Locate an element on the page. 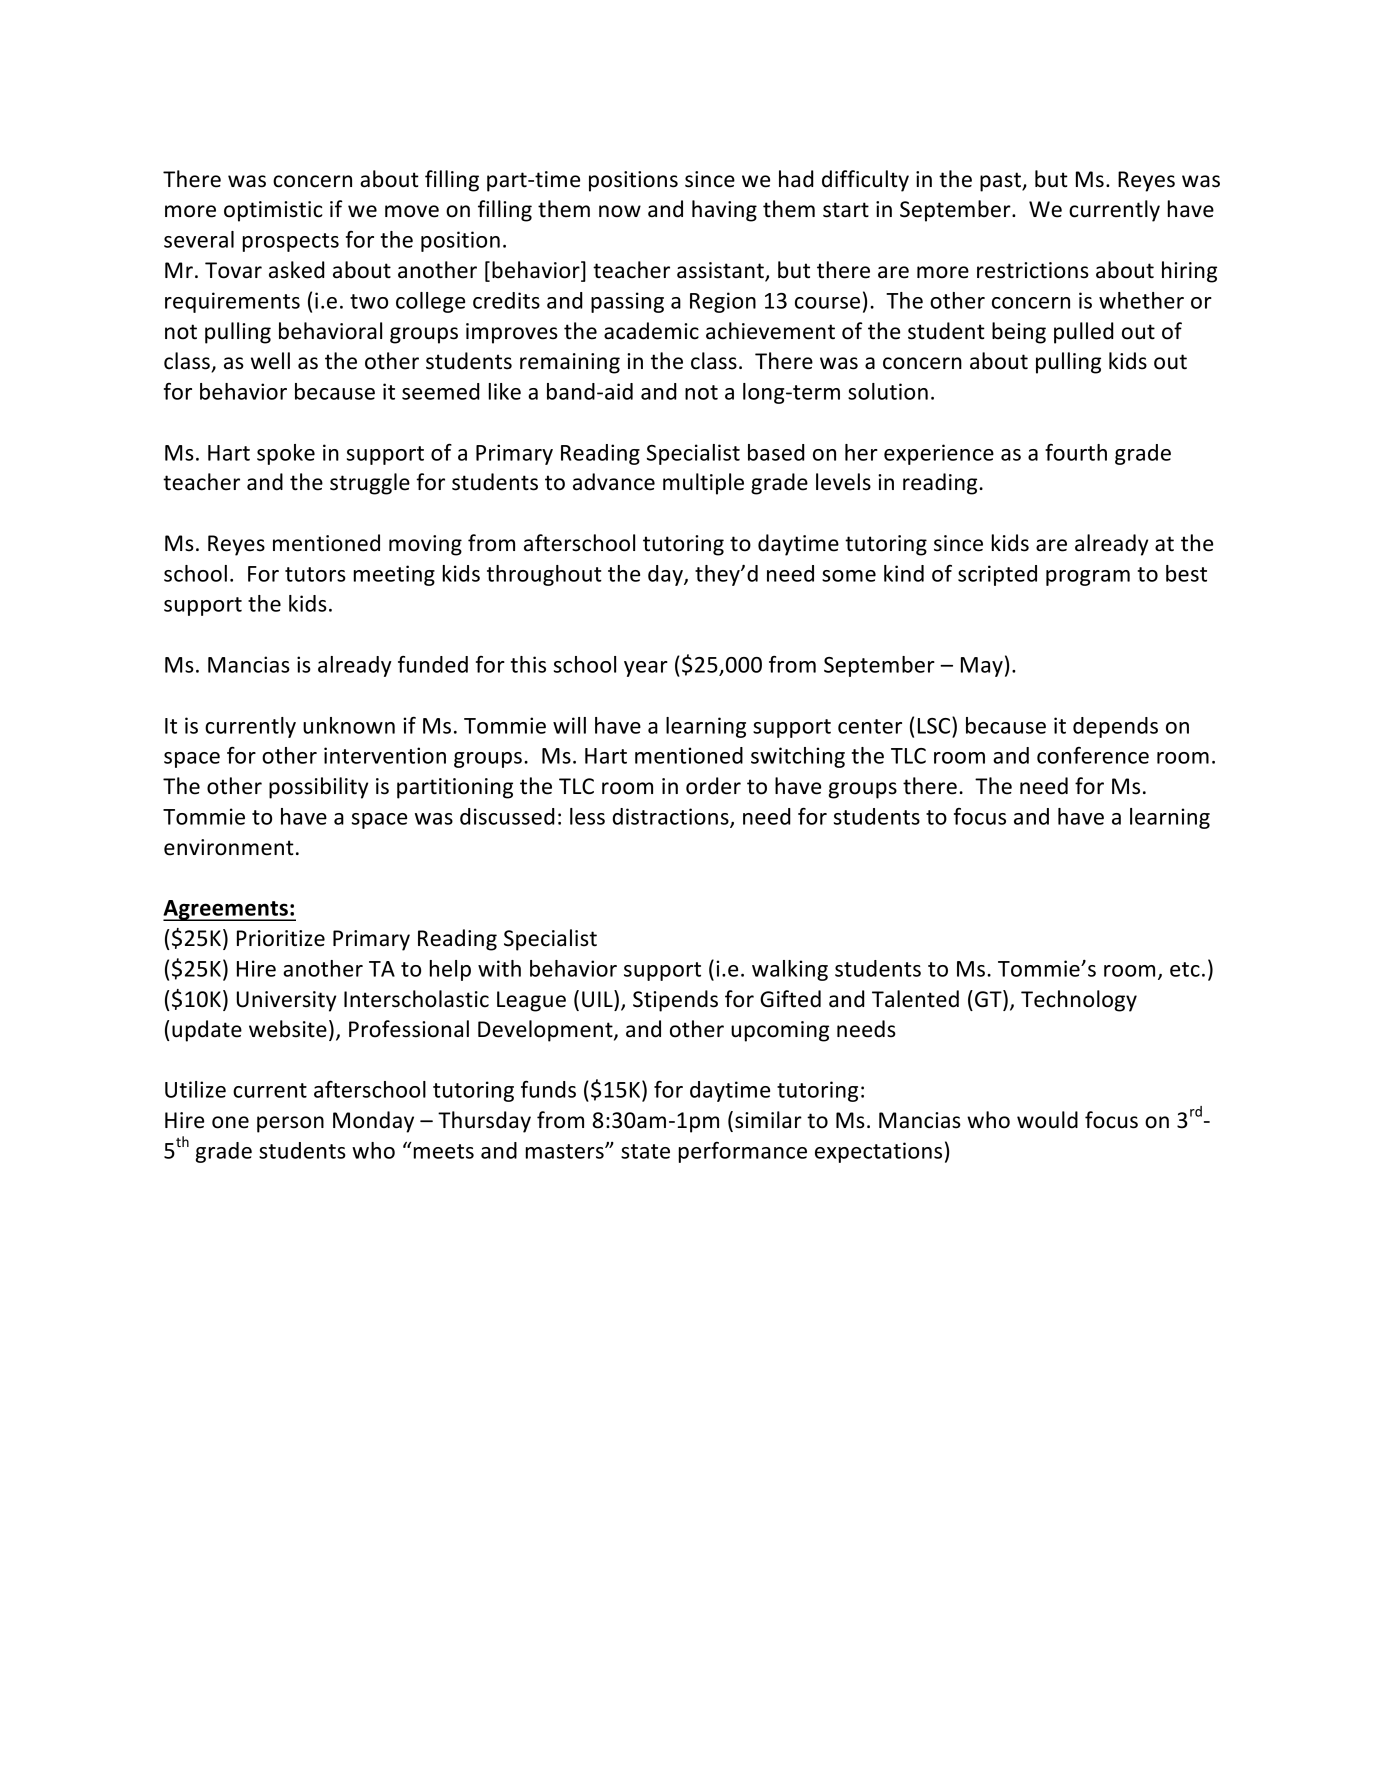 The image size is (1384, 1791). fourth is located at coordinates (1076, 452).
